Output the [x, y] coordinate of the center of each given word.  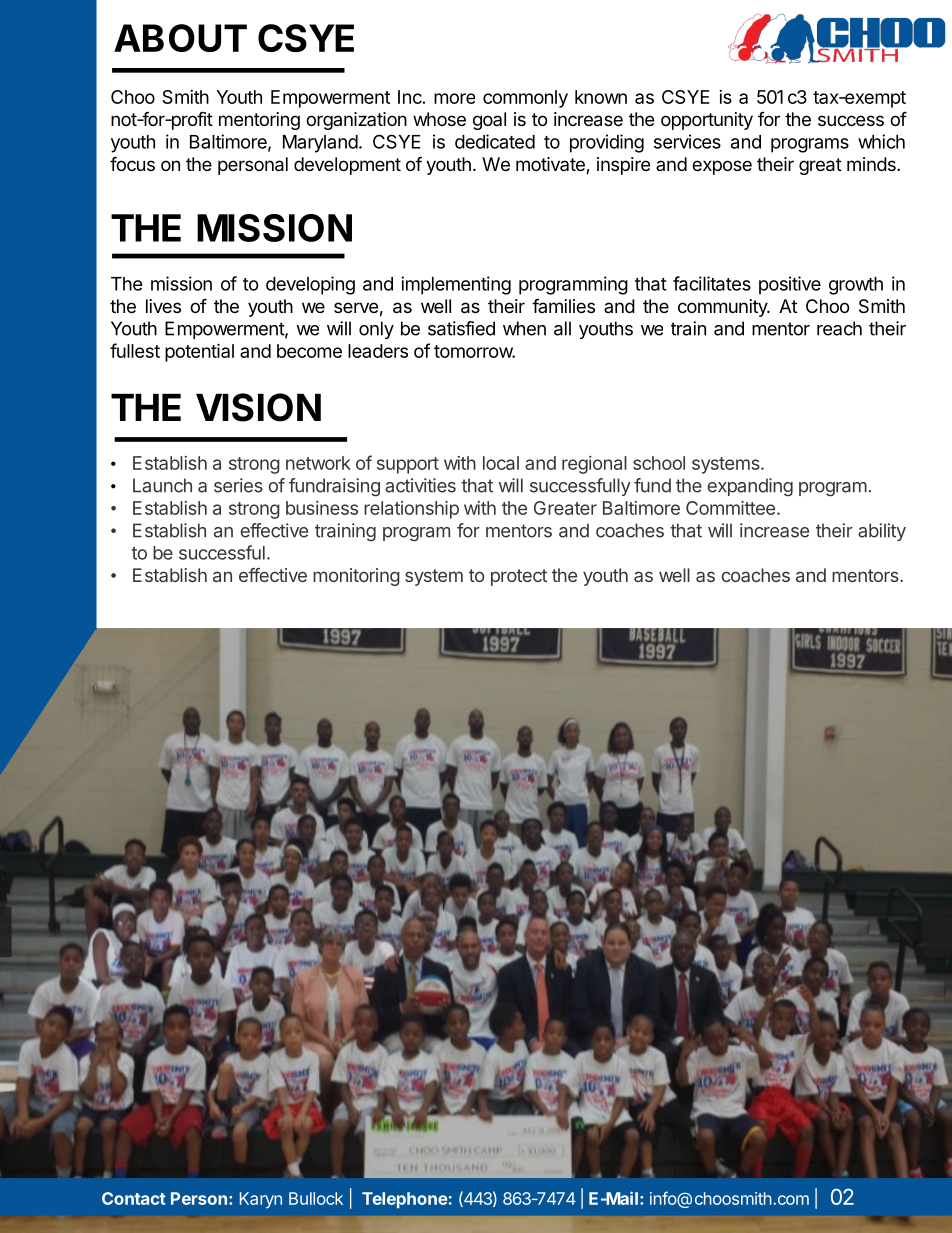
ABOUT [180, 38]
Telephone [404, 1200]
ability [882, 532]
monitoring [356, 577]
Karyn [261, 1200]
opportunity [707, 121]
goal [489, 121]
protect [519, 577]
